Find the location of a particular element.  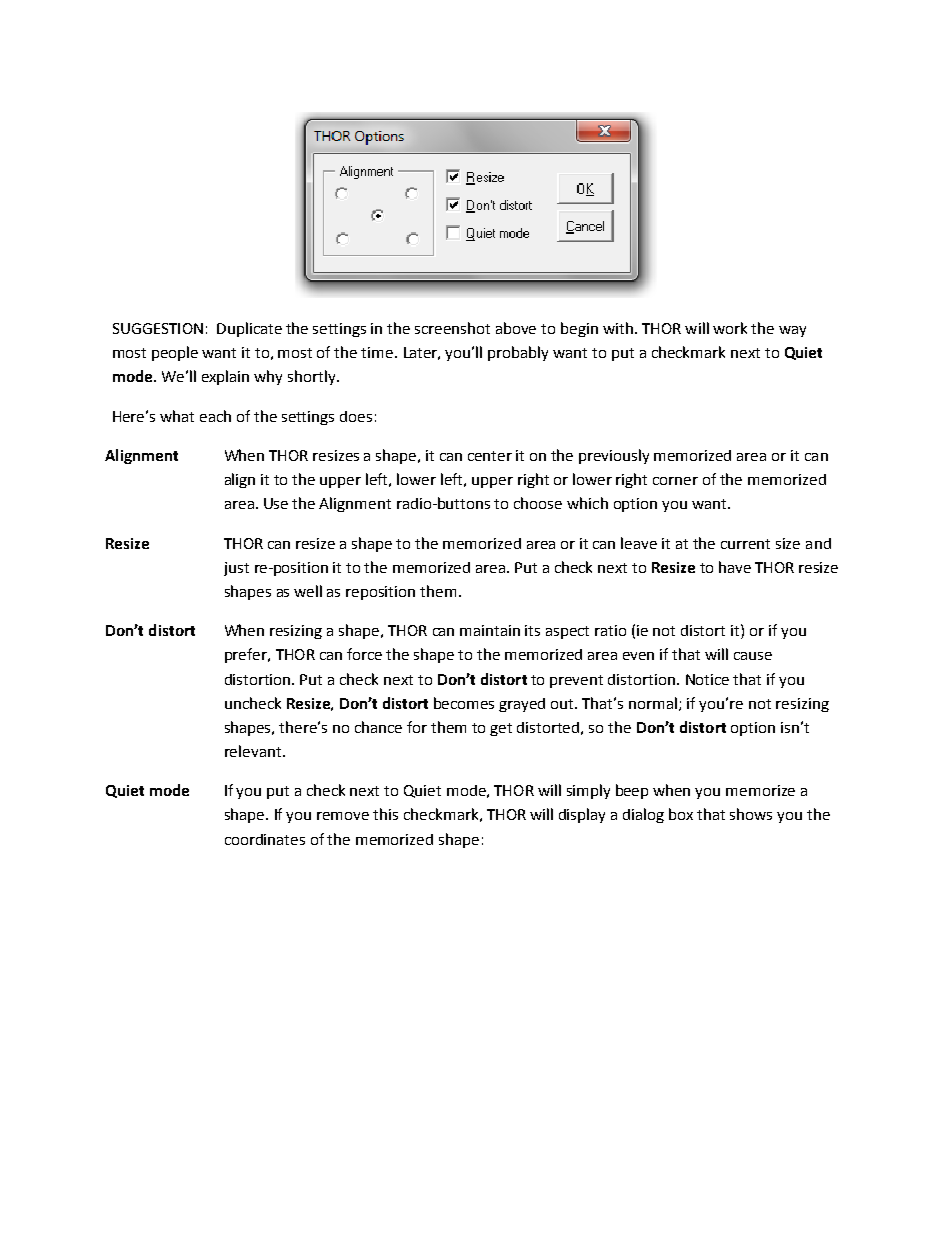

just is located at coordinates (236, 569).
